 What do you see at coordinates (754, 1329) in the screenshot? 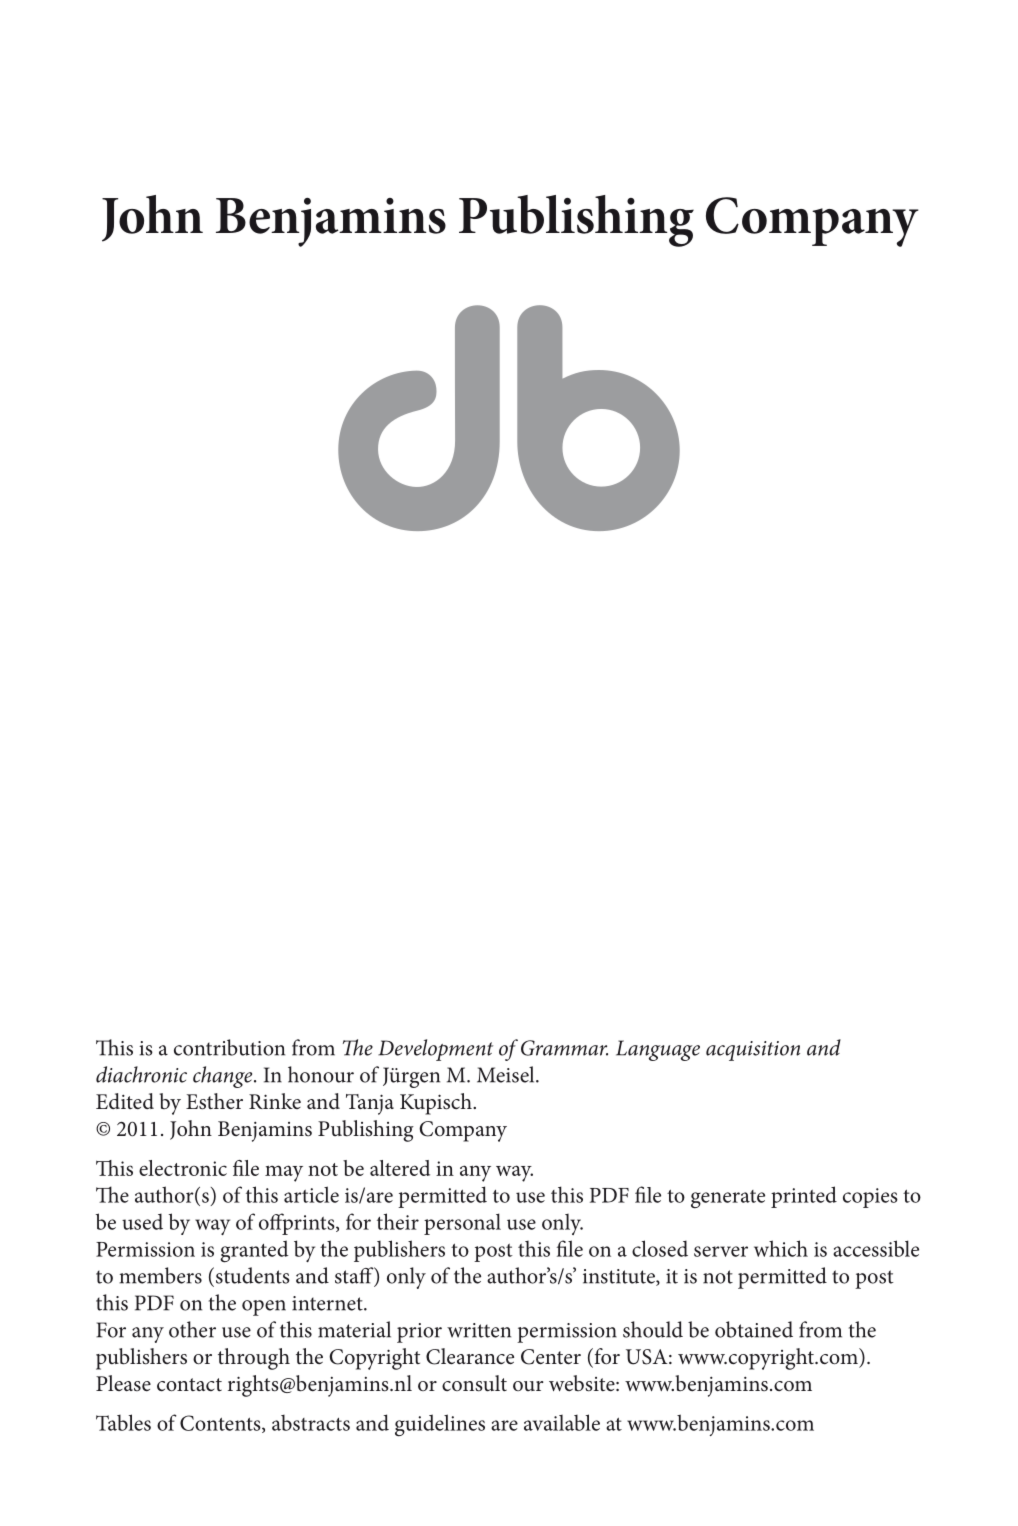
I see `obtained` at bounding box center [754, 1329].
